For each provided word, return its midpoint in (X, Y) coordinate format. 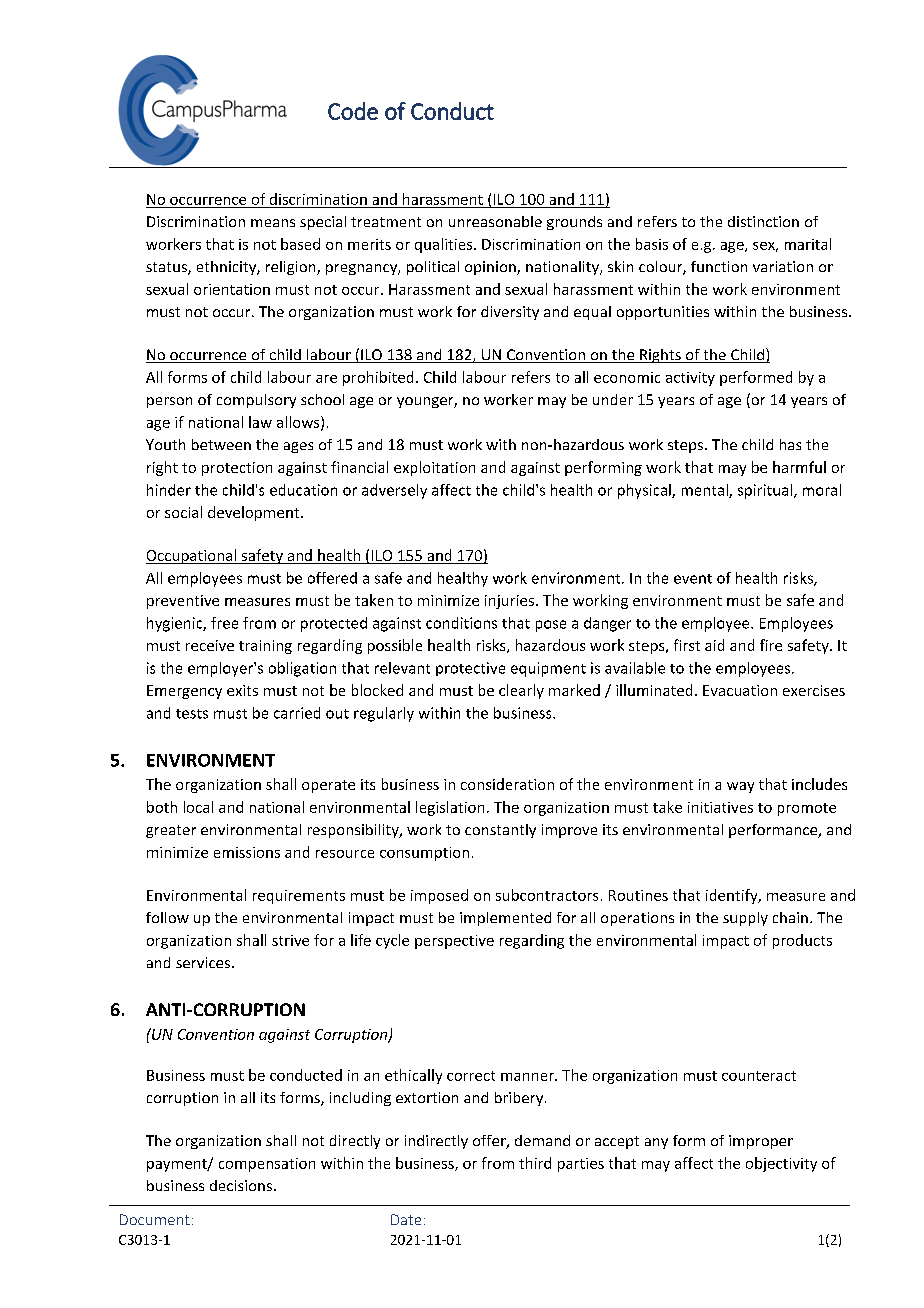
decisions (242, 1185)
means (273, 223)
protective (470, 669)
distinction (763, 221)
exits (242, 690)
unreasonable (495, 221)
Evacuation (740, 690)
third (535, 1163)
